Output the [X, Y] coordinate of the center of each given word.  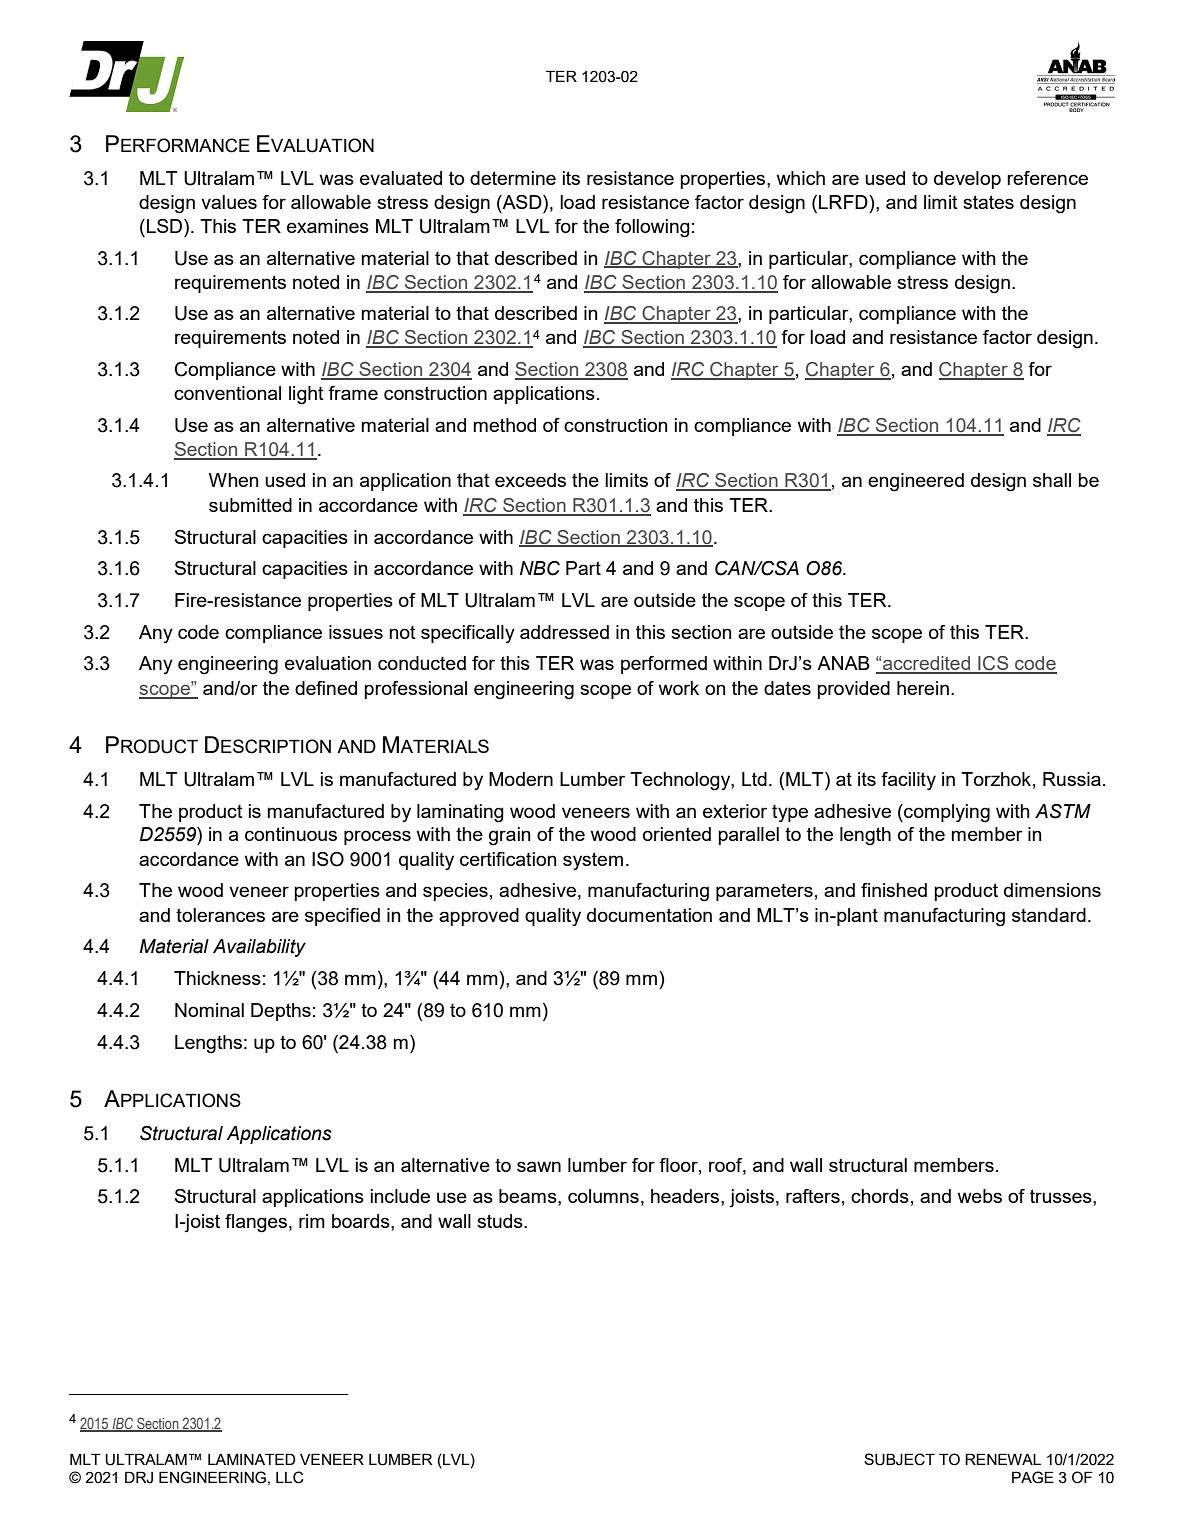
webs [980, 1196]
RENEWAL [1003, 1459]
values [229, 202]
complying [946, 813]
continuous [291, 834]
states [988, 202]
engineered [916, 482]
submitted [250, 505]
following [652, 228]
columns [603, 1196]
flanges [256, 1223]
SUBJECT [899, 1459]
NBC [540, 568]
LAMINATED [251, 1459]
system [593, 861]
